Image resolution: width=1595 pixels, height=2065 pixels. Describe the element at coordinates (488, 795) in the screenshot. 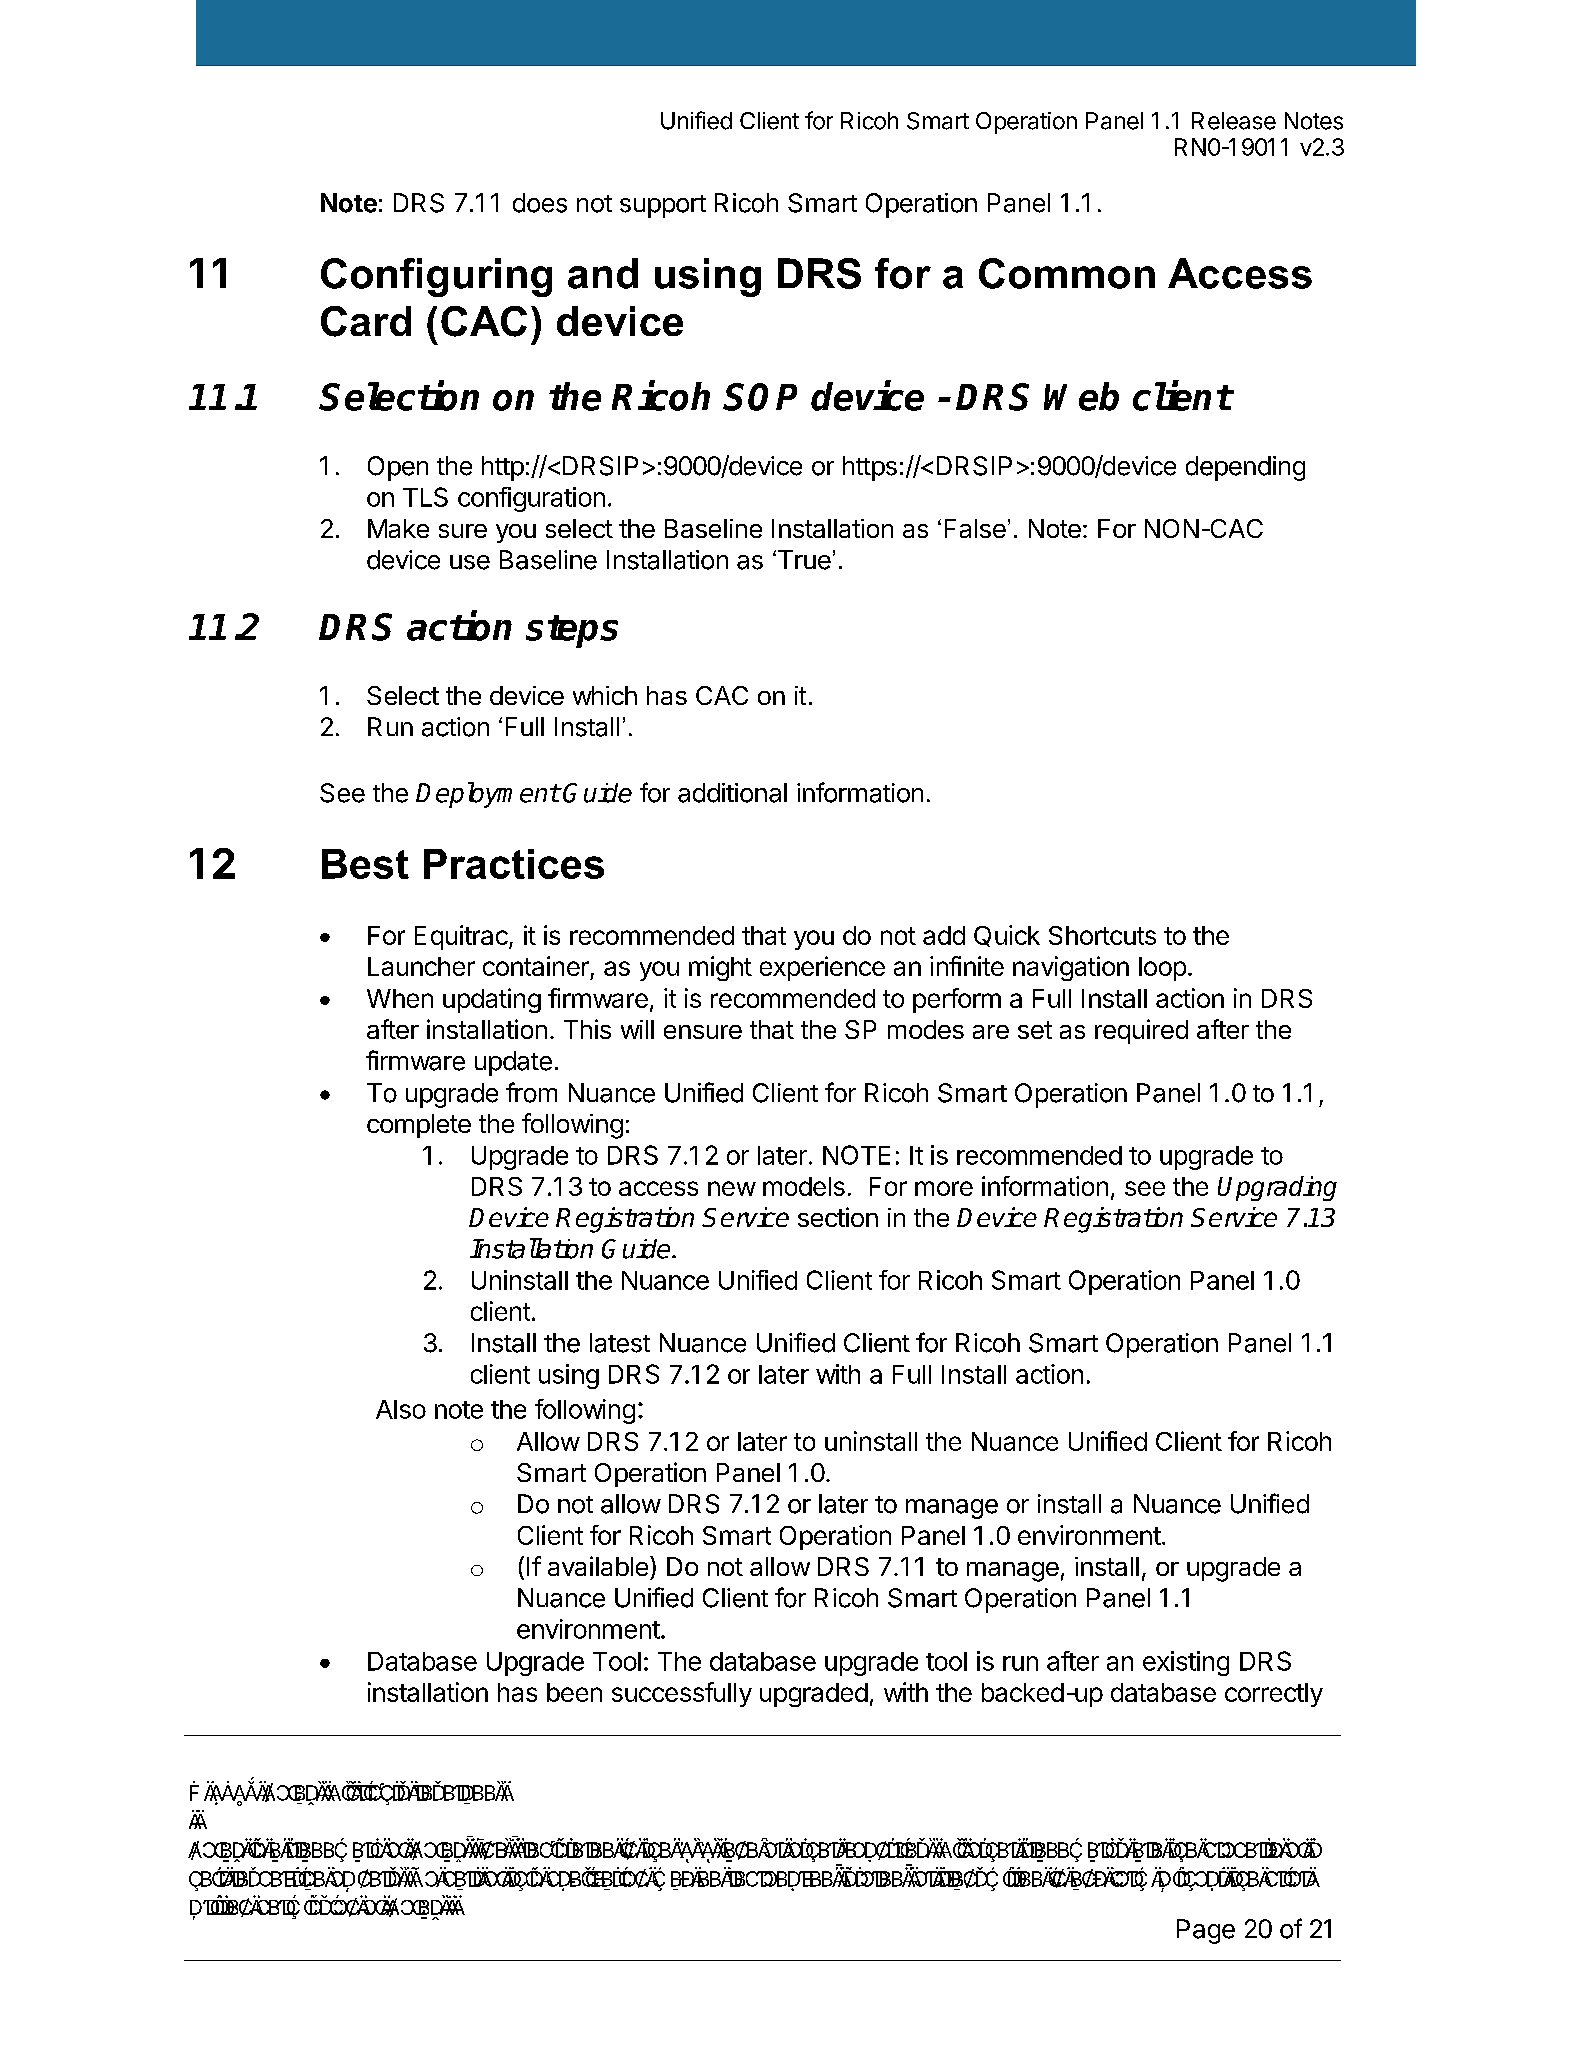

I see `Deployment` at that location.
